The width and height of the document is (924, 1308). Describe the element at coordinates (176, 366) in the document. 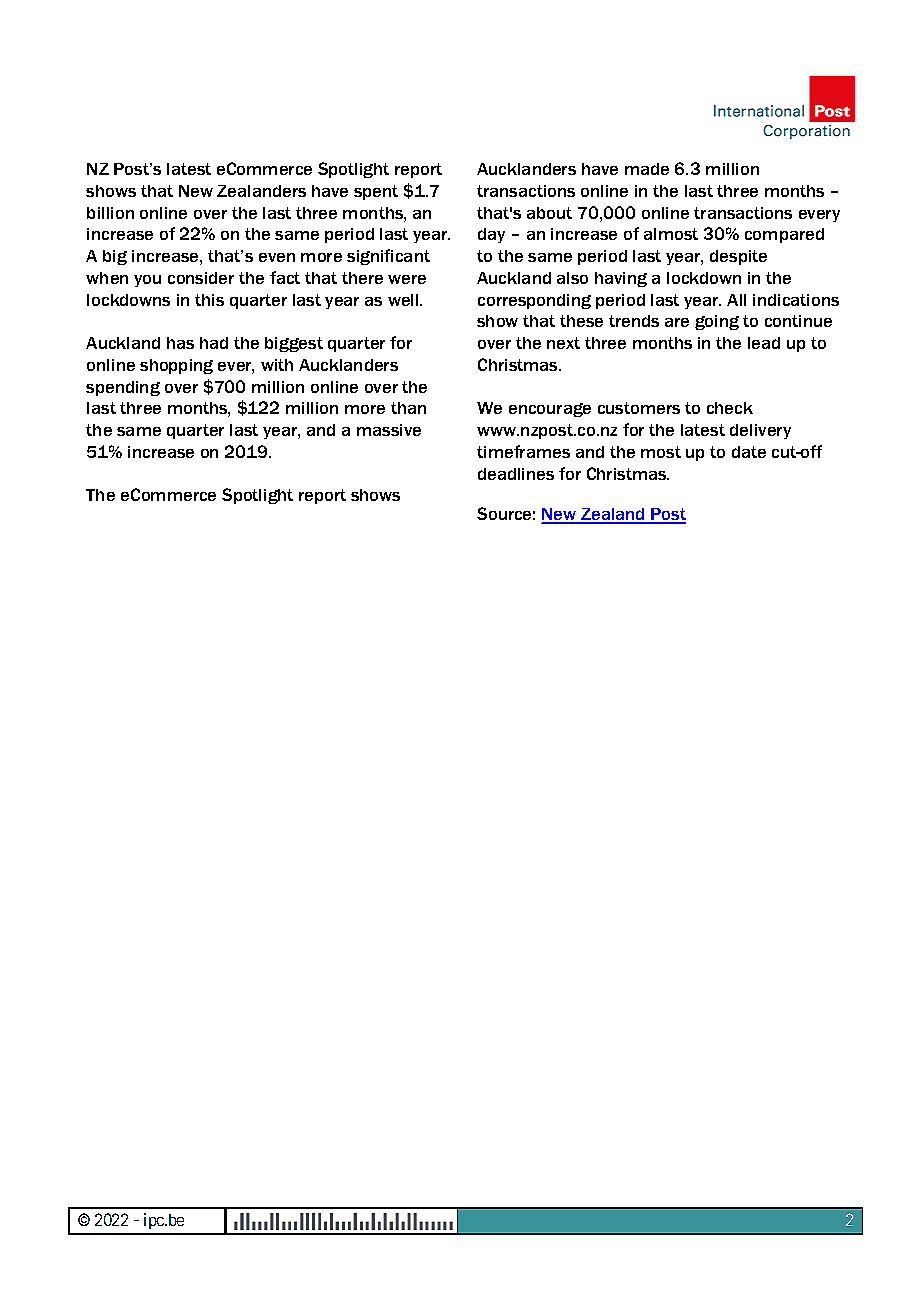

I see `shopping` at that location.
